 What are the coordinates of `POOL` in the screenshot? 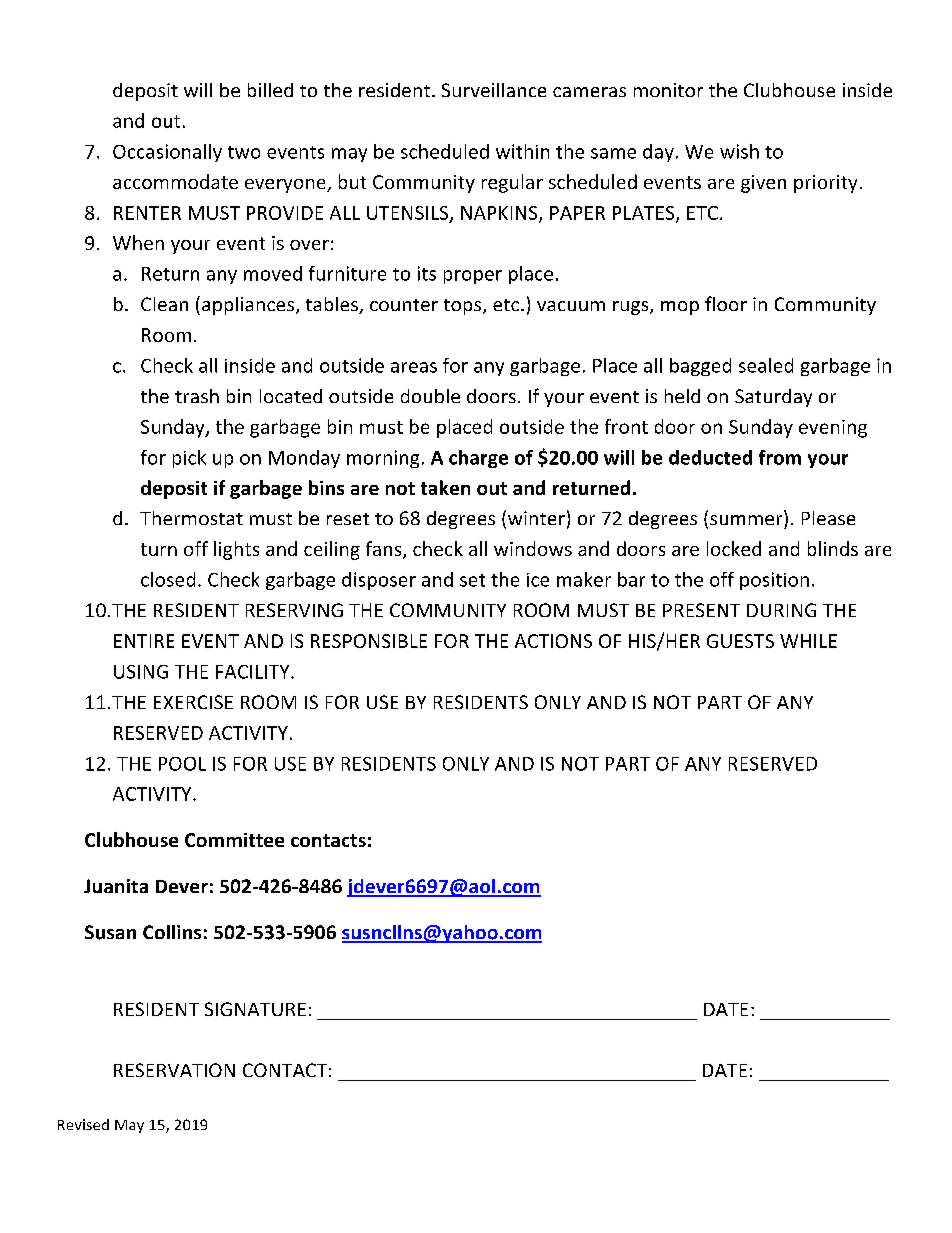 It's located at (182, 764).
